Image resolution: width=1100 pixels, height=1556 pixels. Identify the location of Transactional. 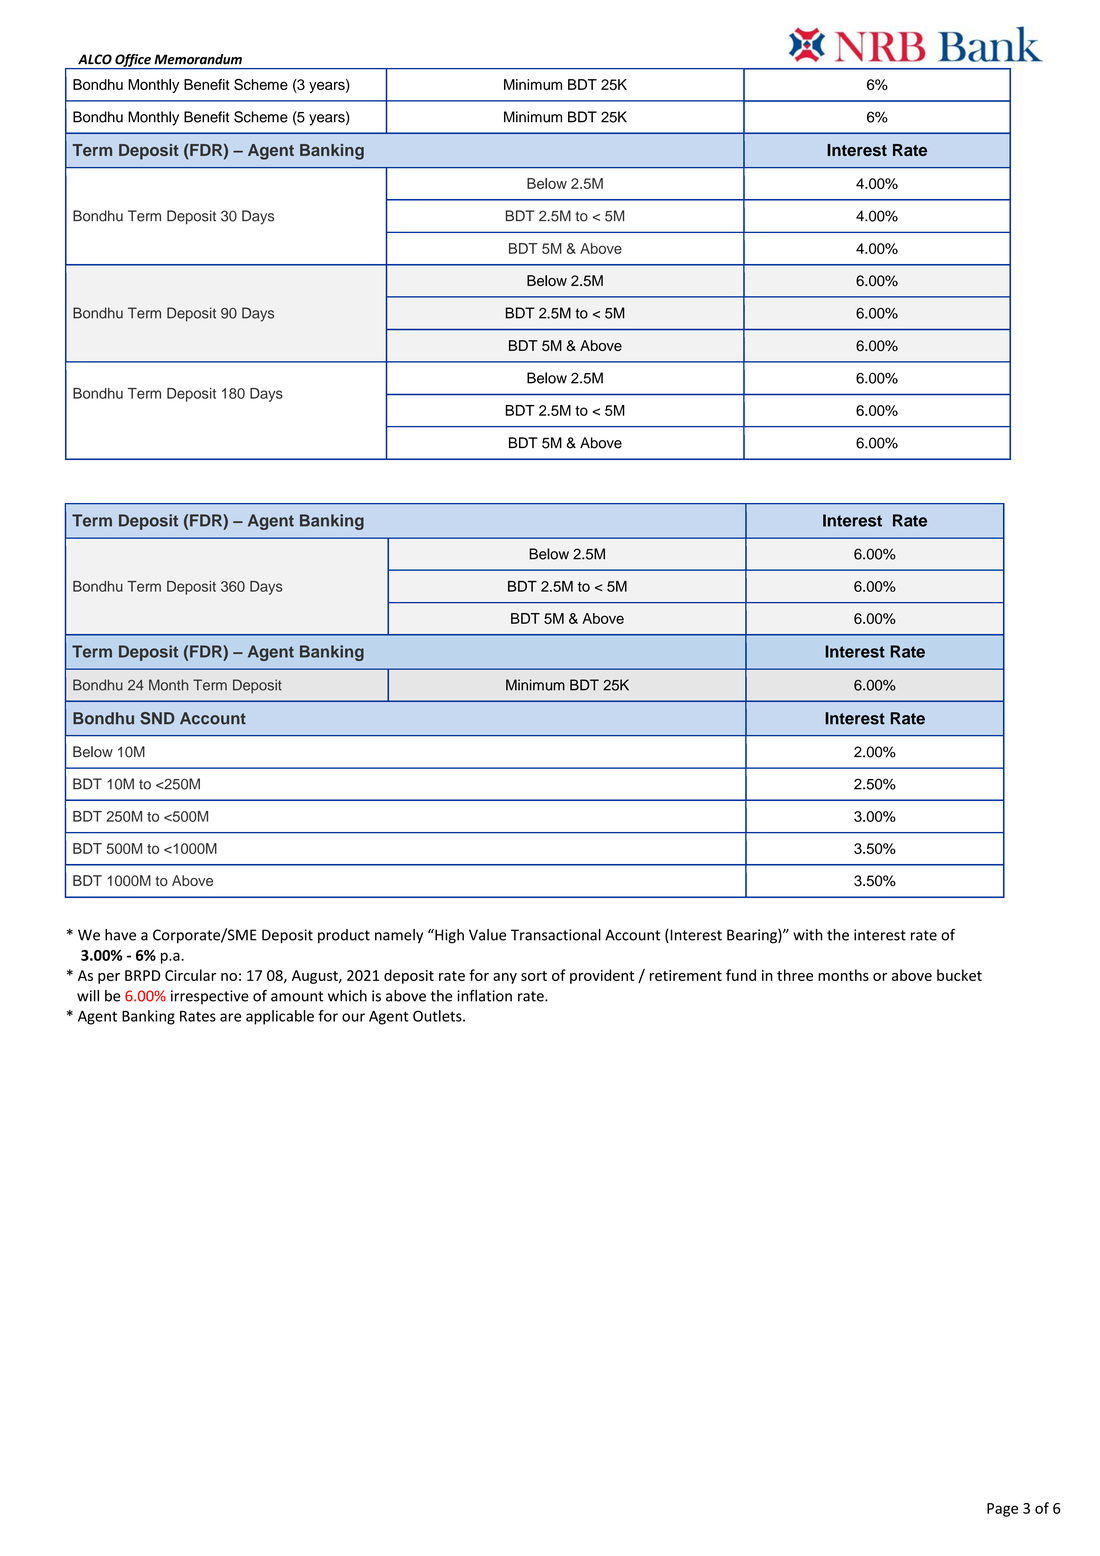
(556, 935).
